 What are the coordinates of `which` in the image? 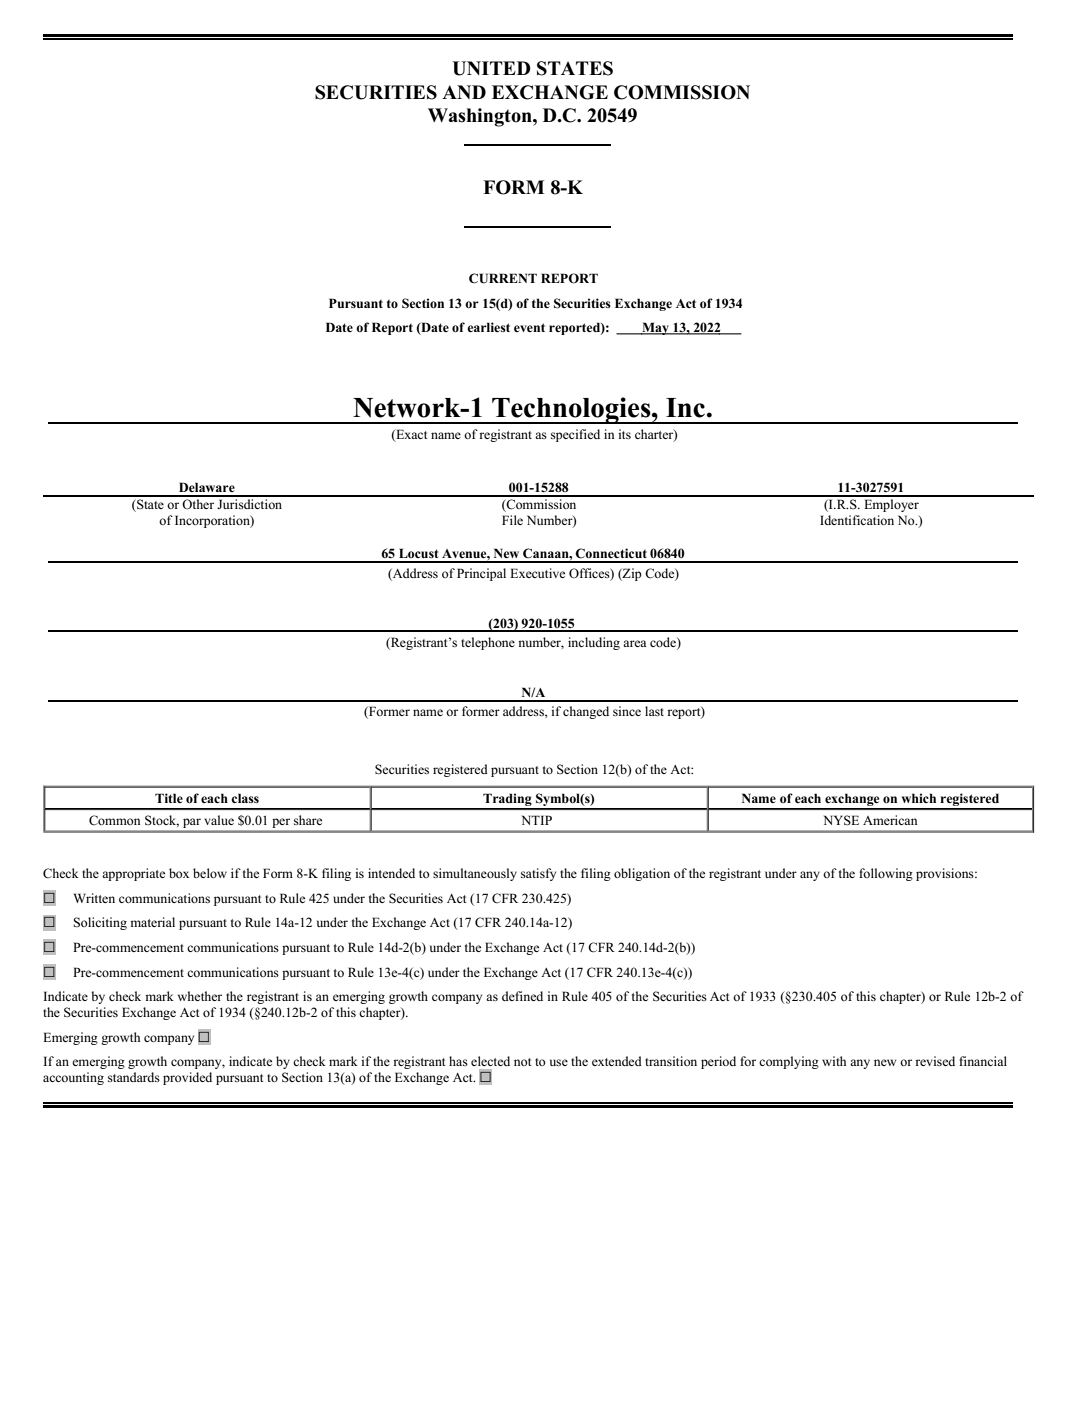 It's located at (918, 798).
